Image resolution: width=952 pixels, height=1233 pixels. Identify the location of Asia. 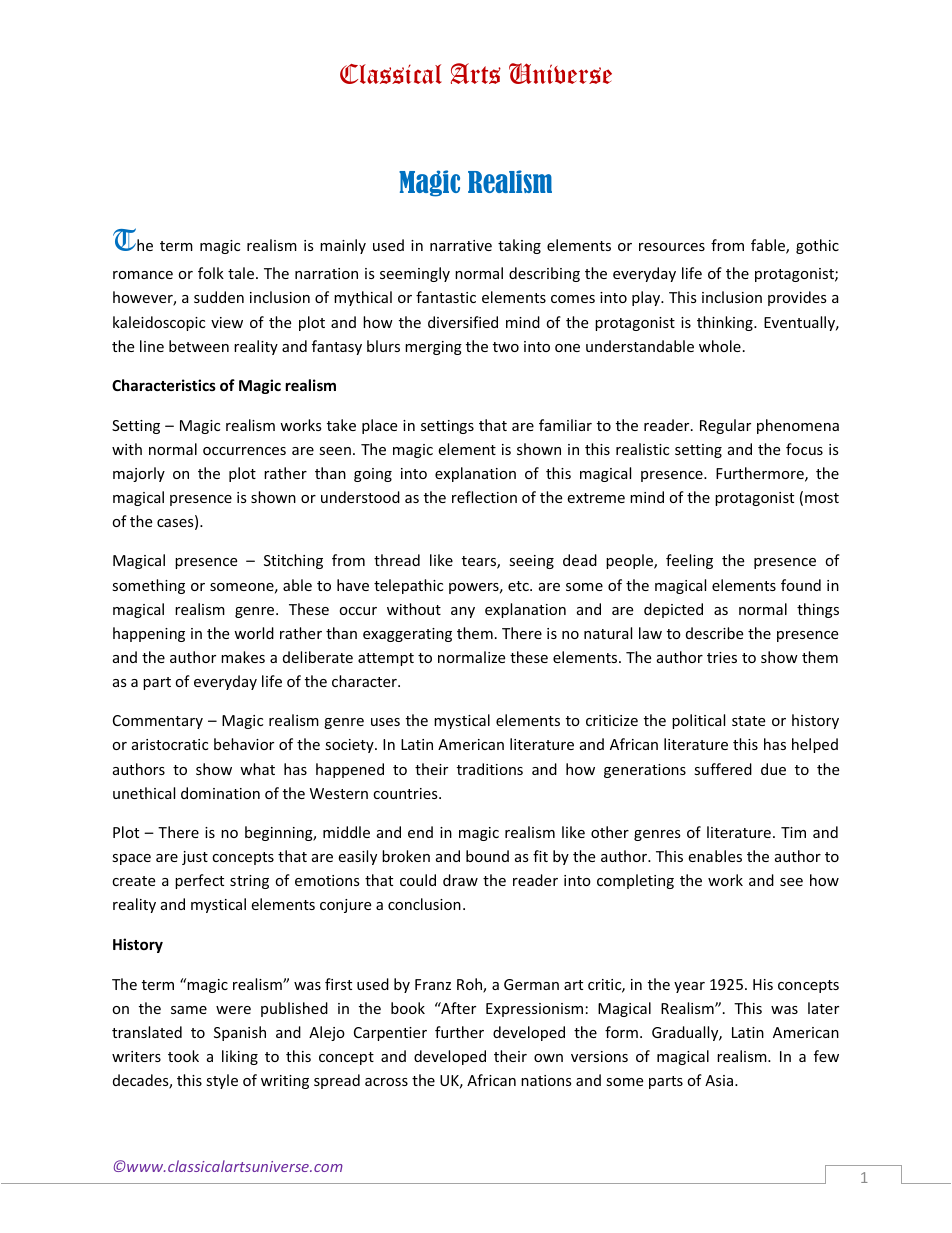
(720, 1080).
